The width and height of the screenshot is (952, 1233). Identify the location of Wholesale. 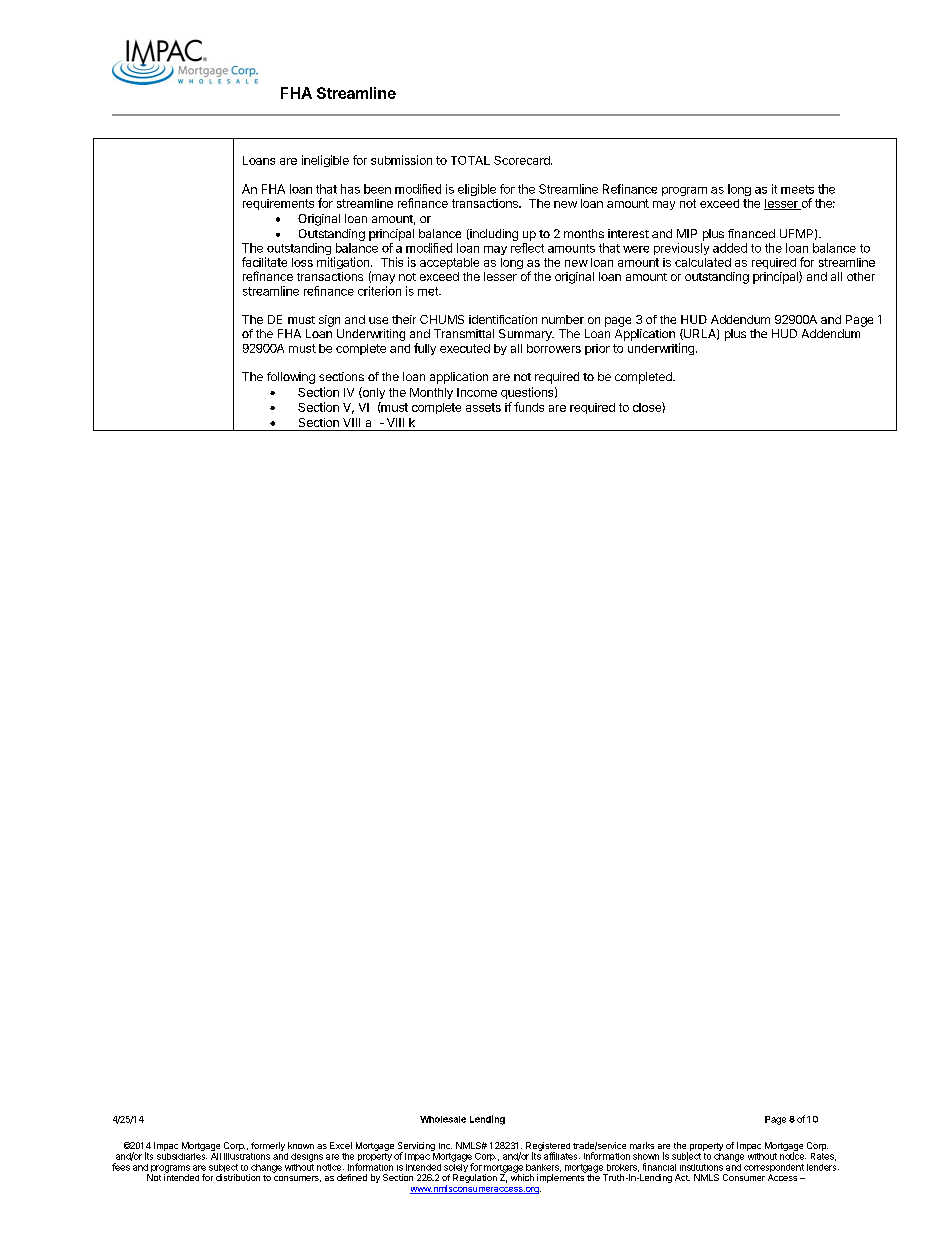
(443, 1119).
